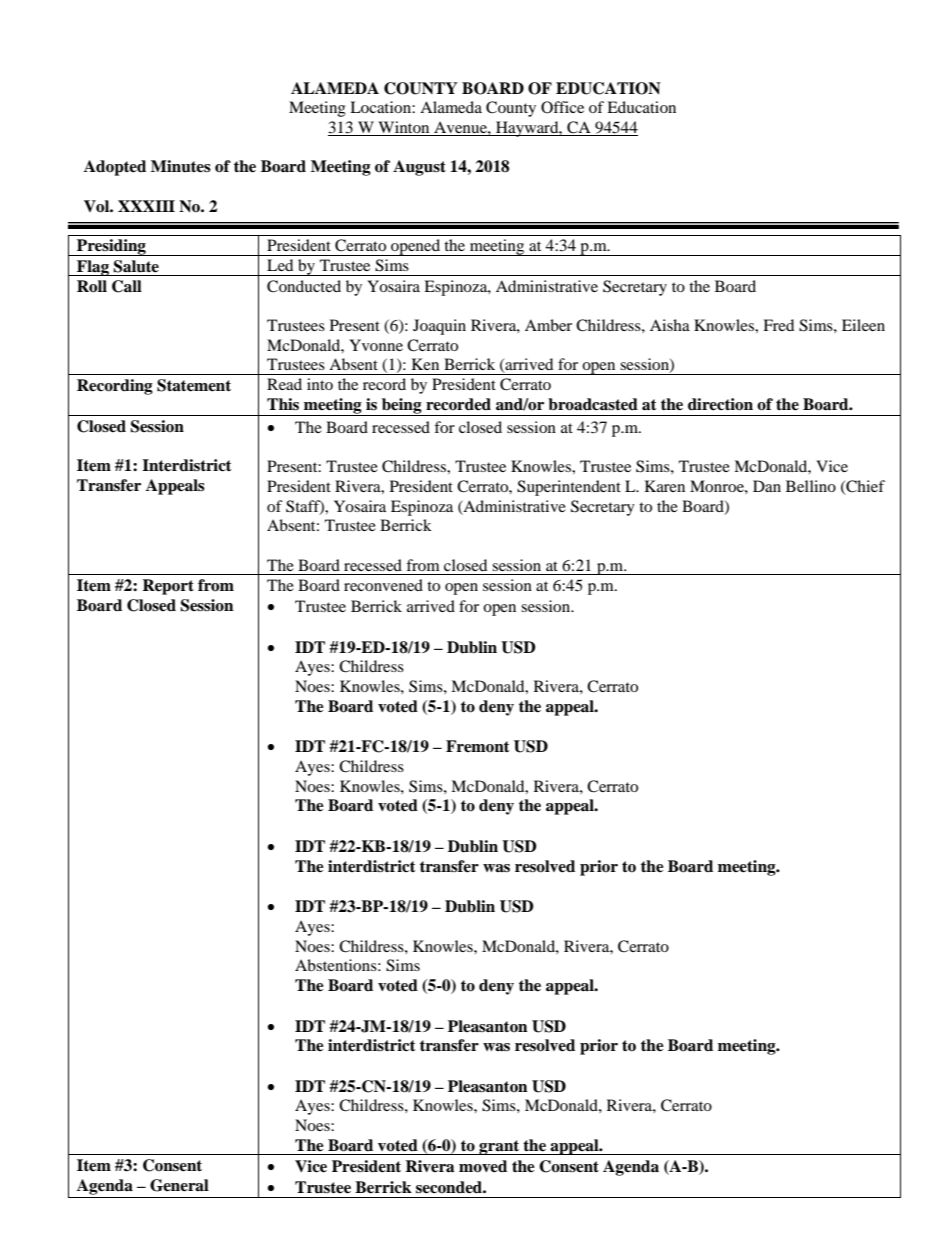 Image resolution: width=952 pixels, height=1233 pixels. I want to click on Statement, so click(194, 385).
